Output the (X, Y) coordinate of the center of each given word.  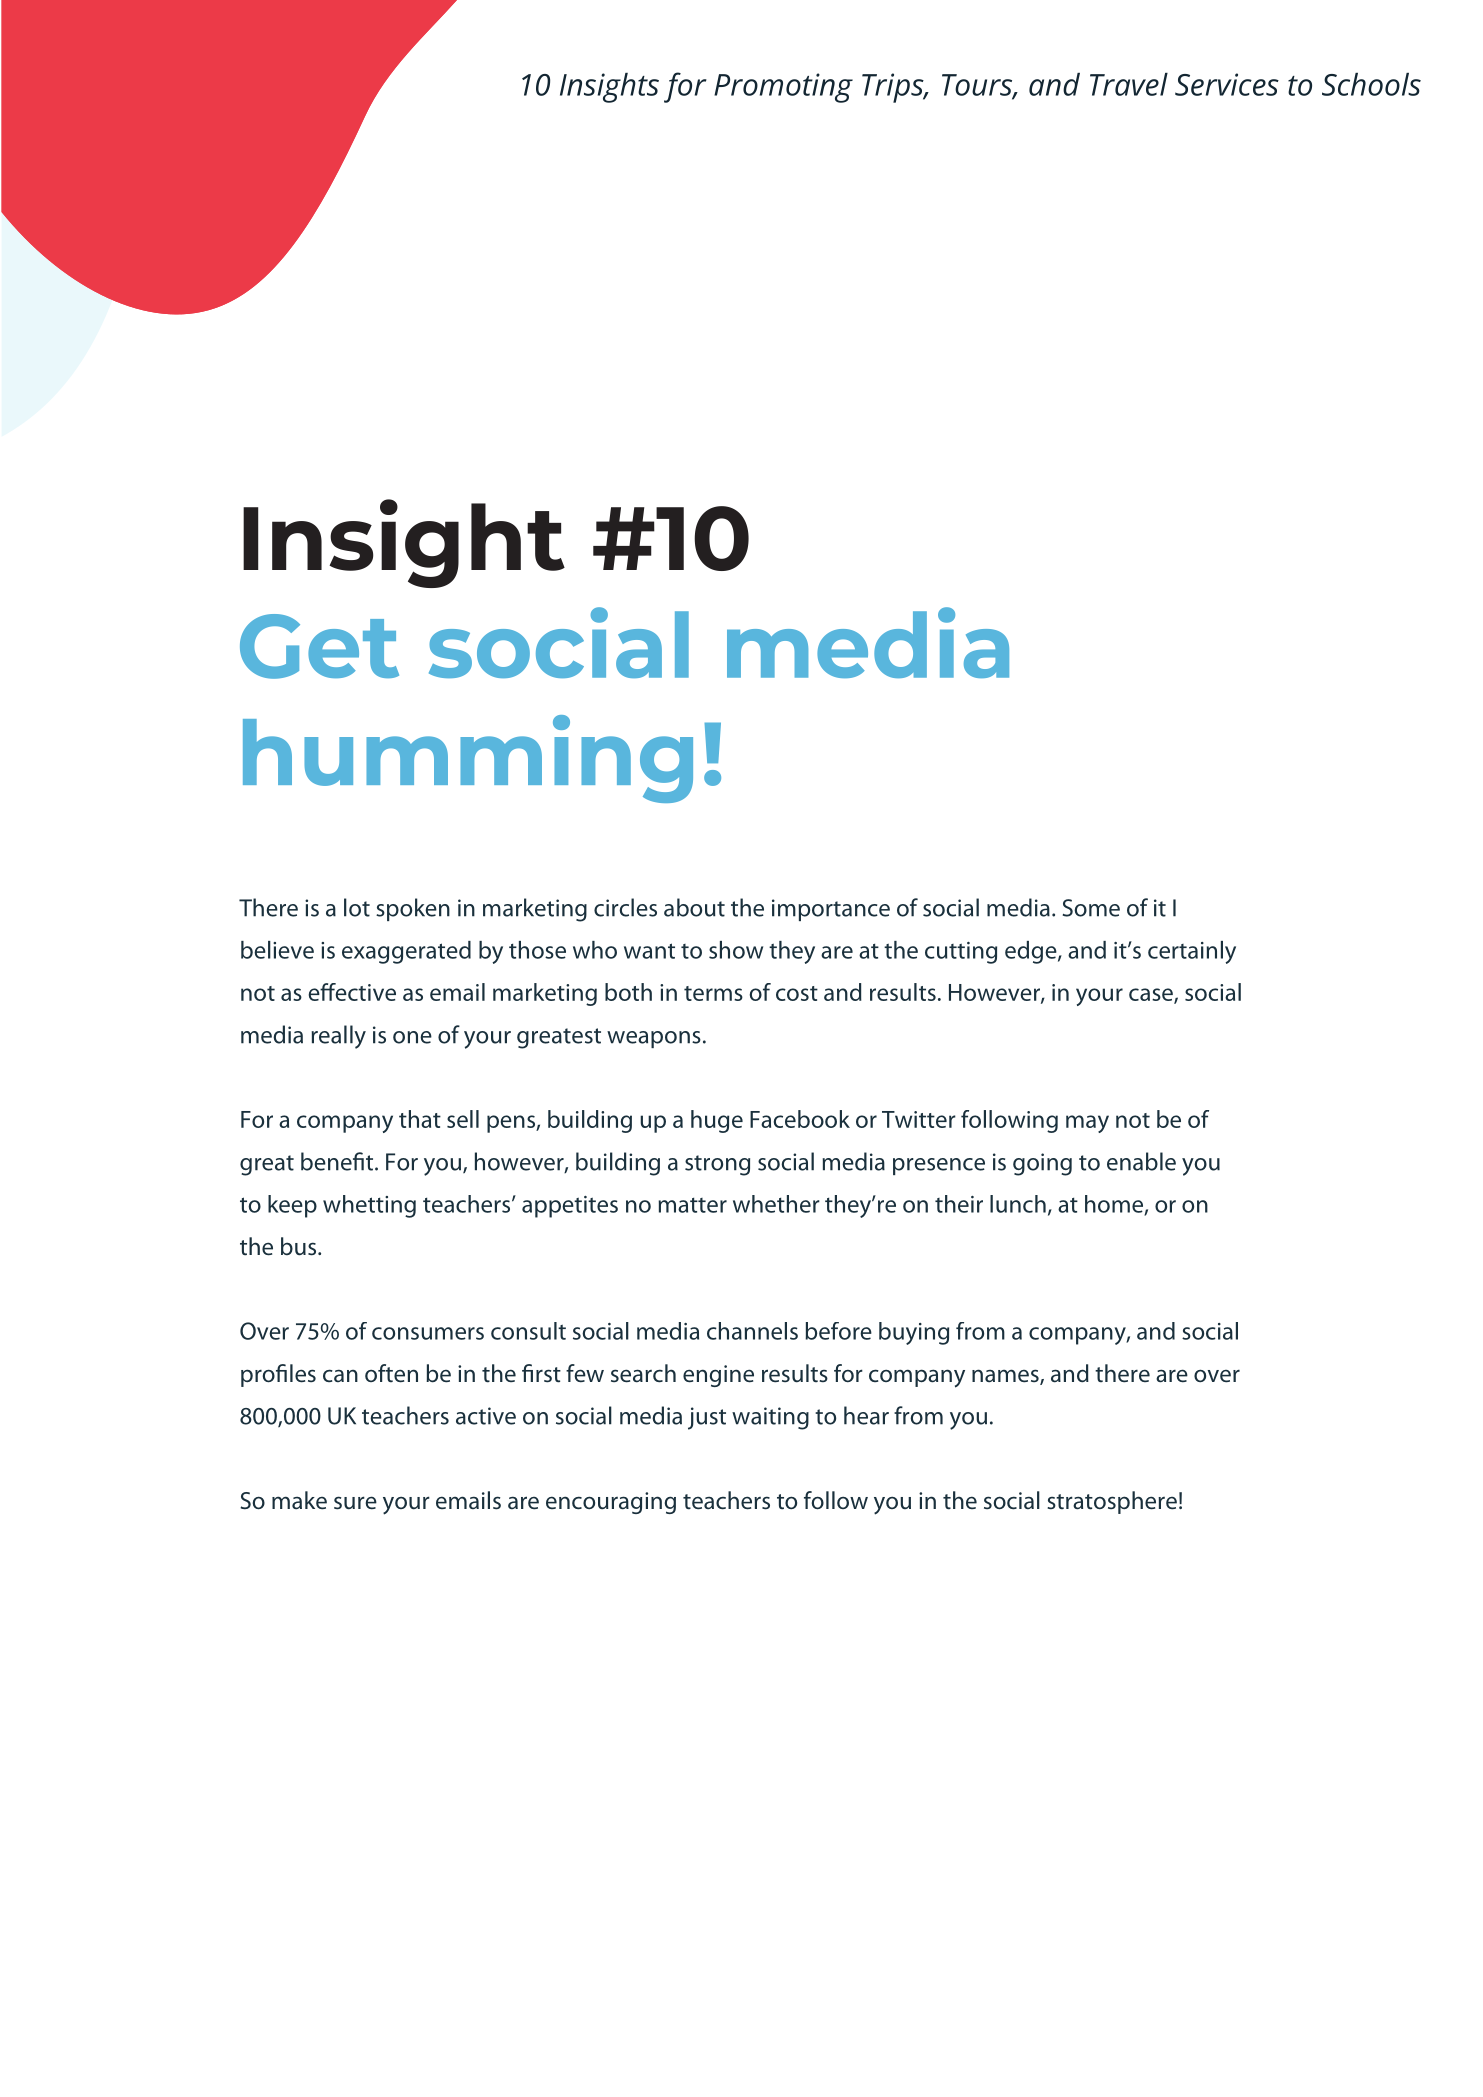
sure (355, 1503)
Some (1091, 908)
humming (468, 759)
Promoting (783, 88)
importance (831, 910)
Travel (1129, 84)
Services (1227, 84)
